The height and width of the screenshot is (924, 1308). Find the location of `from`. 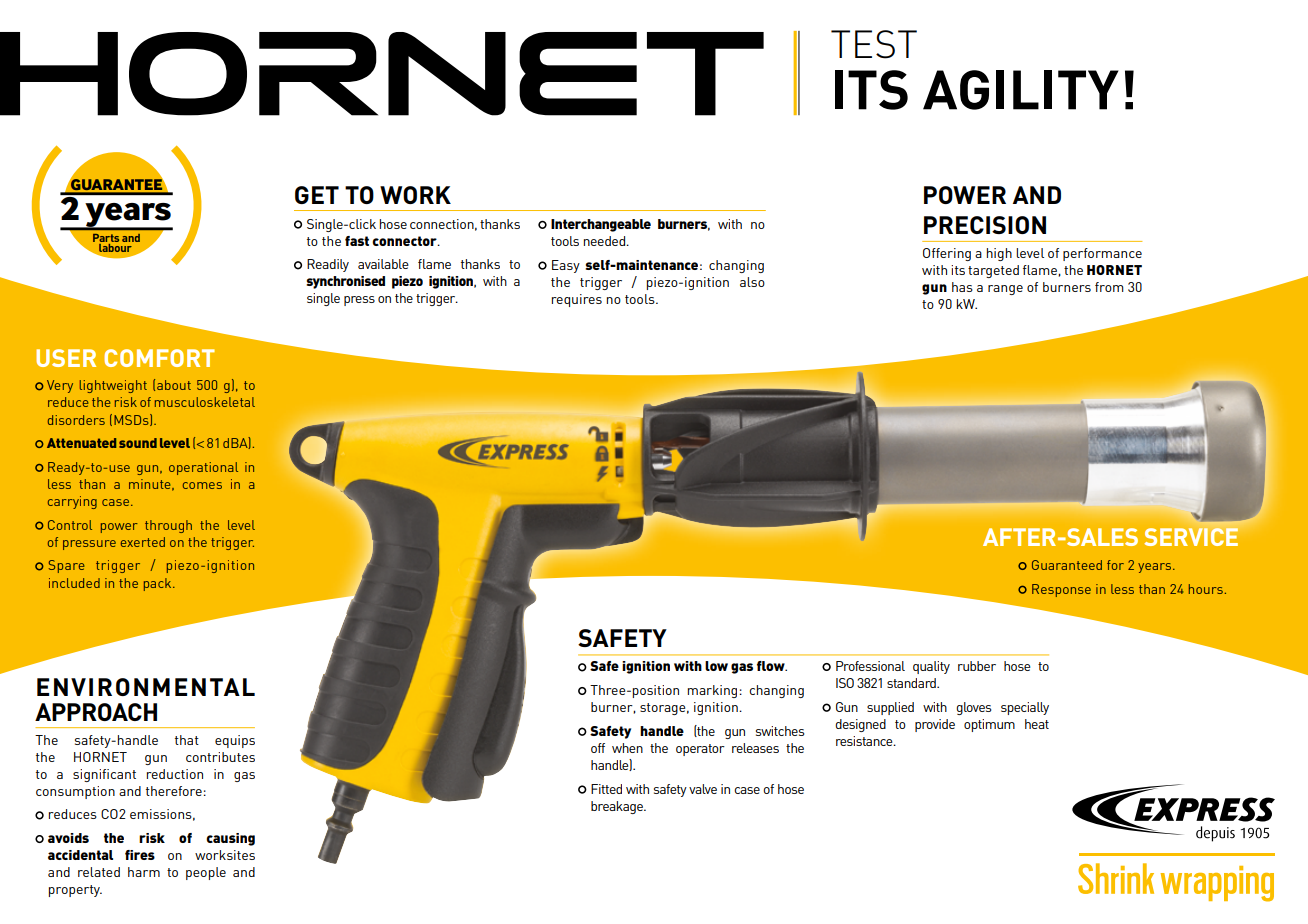

from is located at coordinates (1109, 287).
